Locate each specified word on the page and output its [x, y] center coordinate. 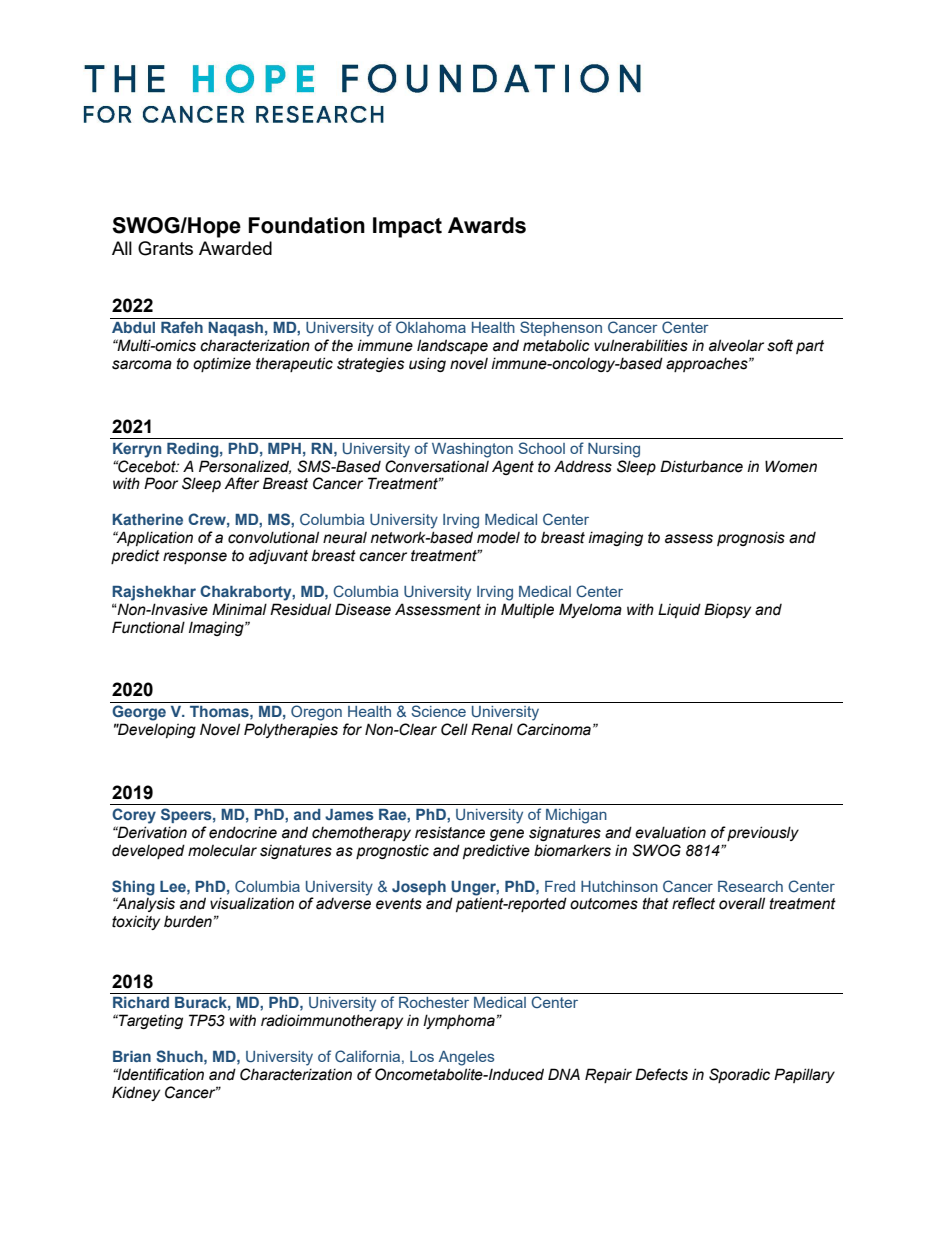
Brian [132, 1056]
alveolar [736, 345]
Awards [487, 225]
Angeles [466, 1058]
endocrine [243, 832]
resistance [450, 832]
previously [763, 833]
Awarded [235, 248]
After [242, 483]
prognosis [751, 538]
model [498, 538]
